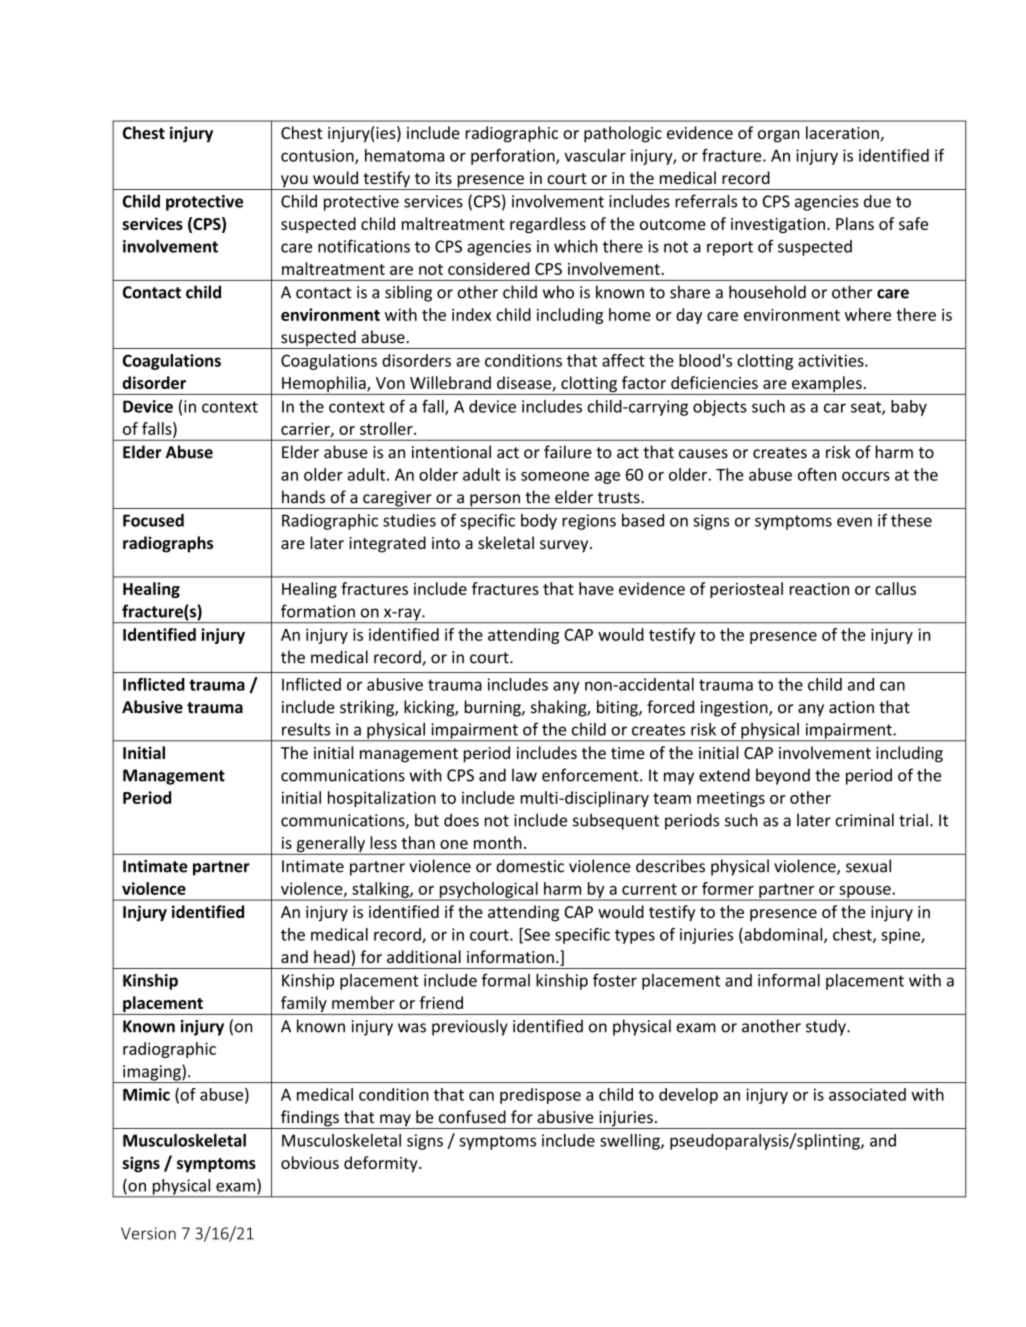 The width and height of the screenshot is (1026, 1327). Describe the element at coordinates (631, 1142) in the screenshot. I see `swelling` at that location.
